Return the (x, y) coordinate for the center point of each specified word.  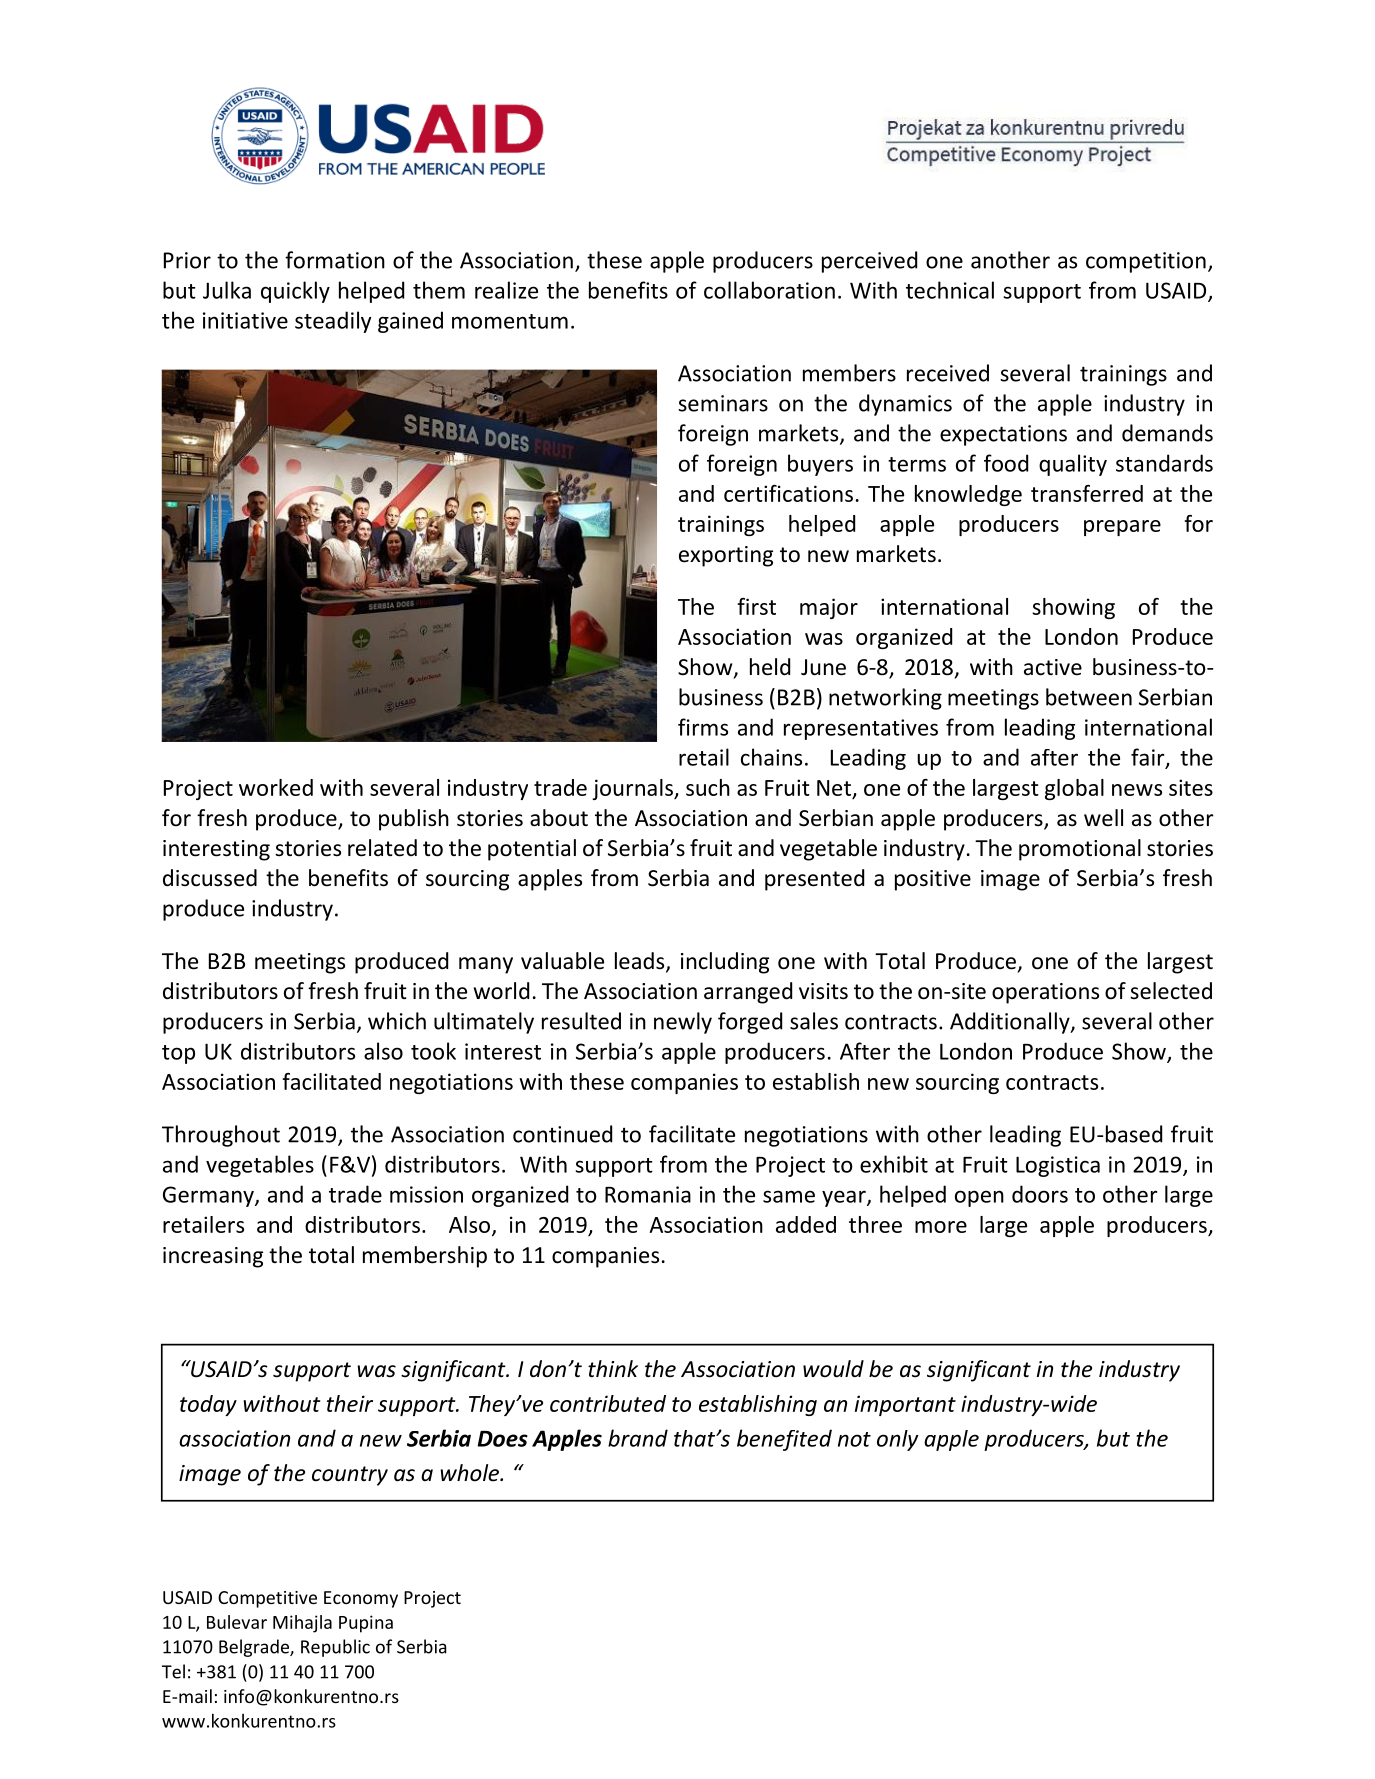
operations (1045, 993)
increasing (213, 1257)
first (756, 606)
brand (638, 1438)
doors (1040, 1194)
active (1053, 667)
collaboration (769, 290)
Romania (648, 1194)
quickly (295, 292)
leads (641, 962)
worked (276, 787)
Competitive (267, 1599)
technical (950, 290)
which (397, 1021)
